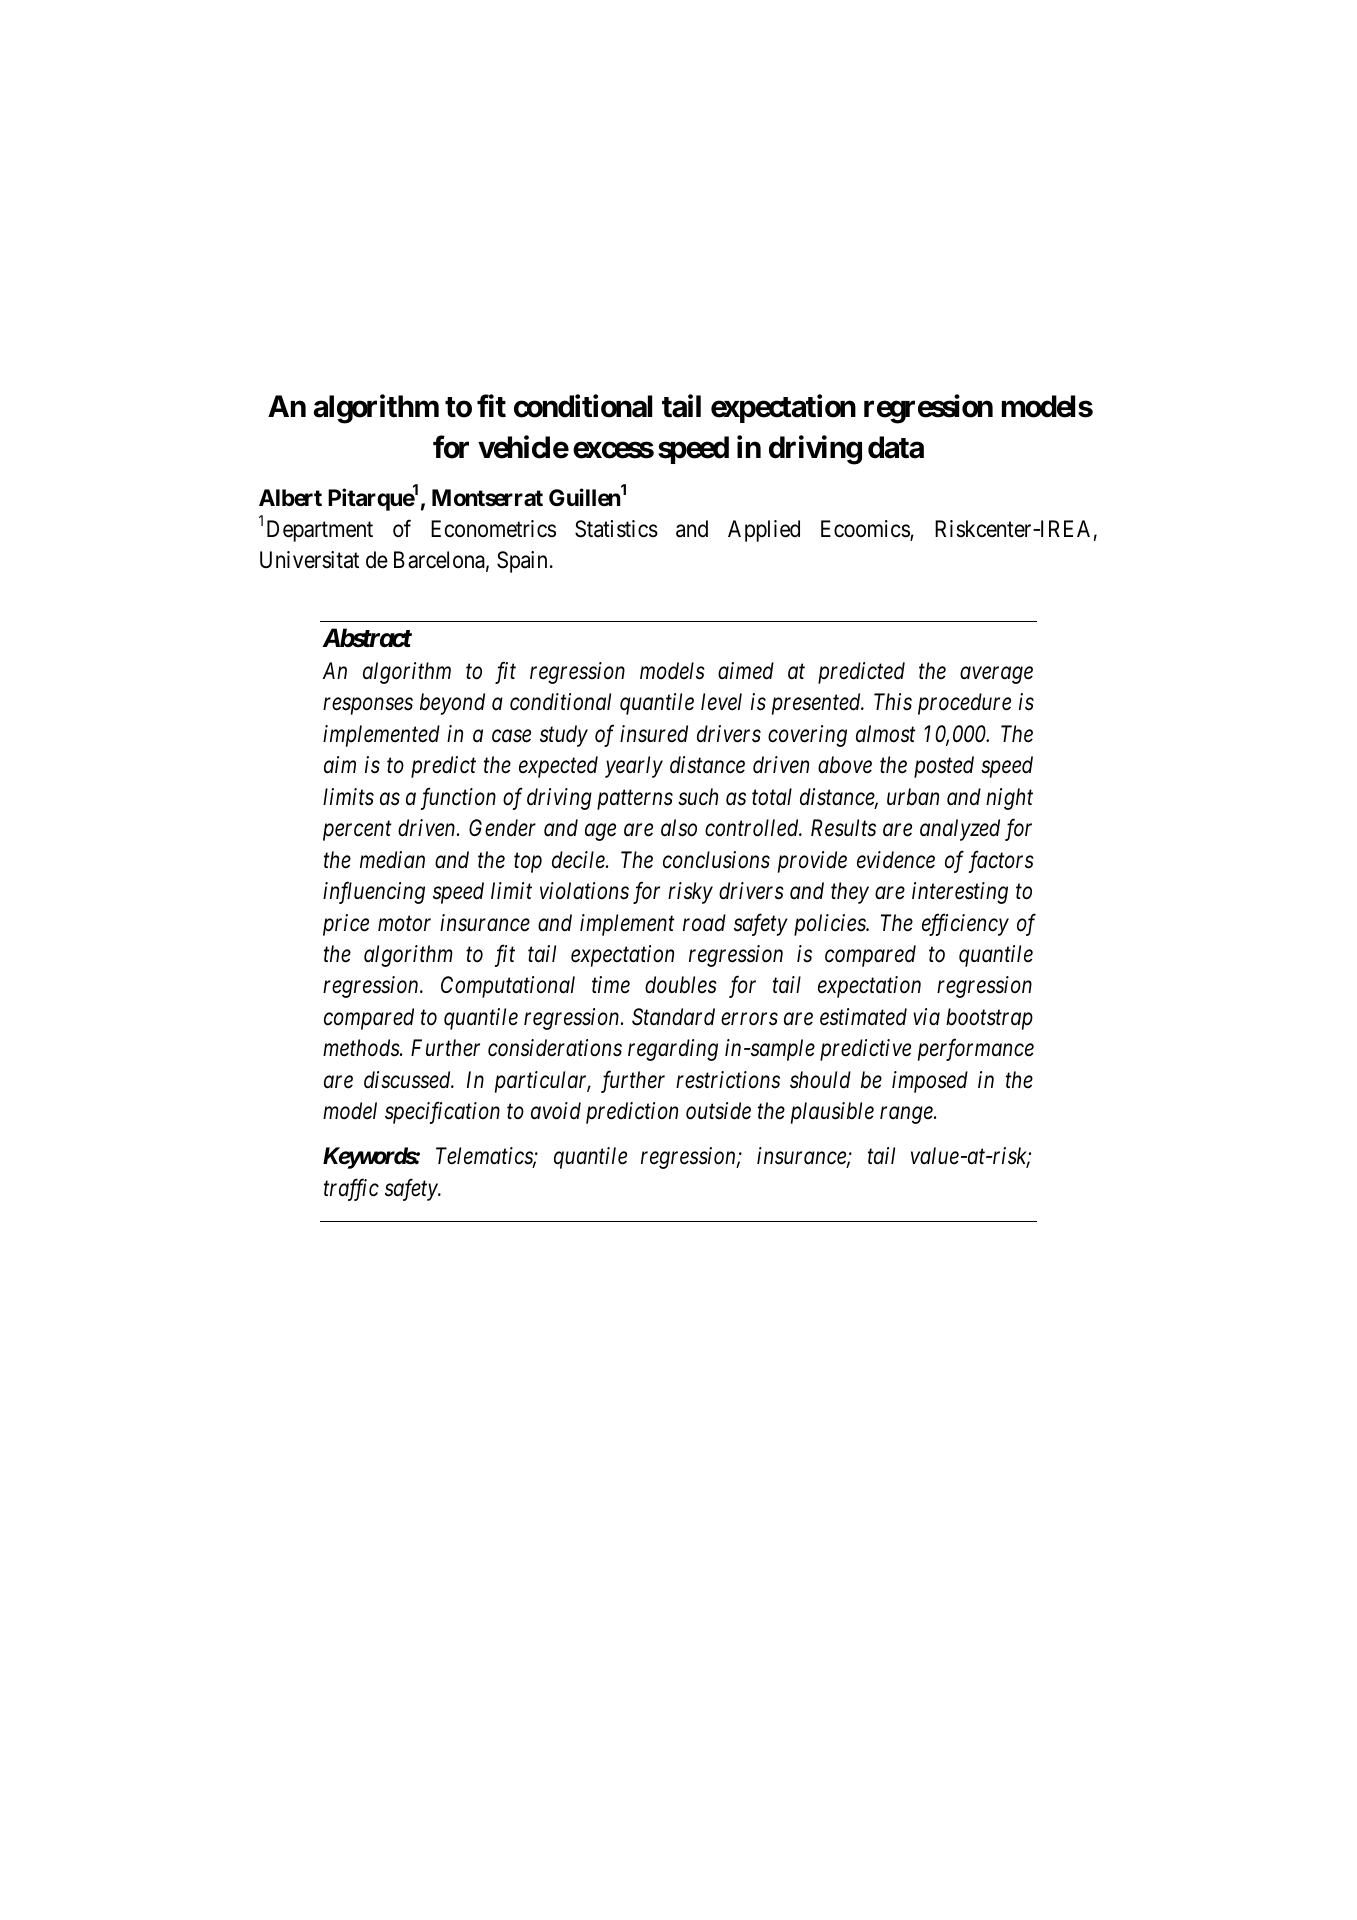  I want to click on data, so click(896, 447).
